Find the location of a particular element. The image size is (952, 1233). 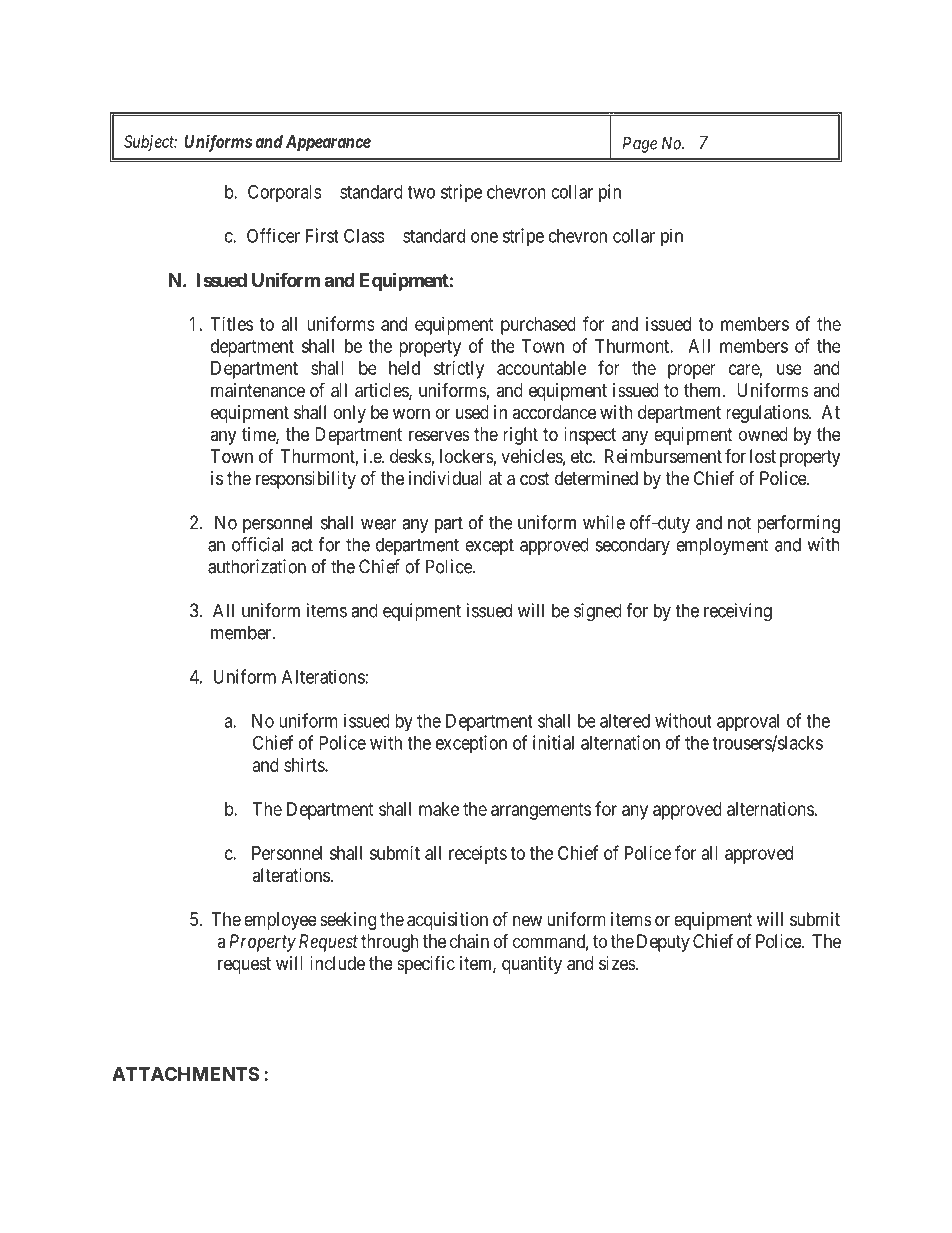

Subject is located at coordinates (150, 143).
